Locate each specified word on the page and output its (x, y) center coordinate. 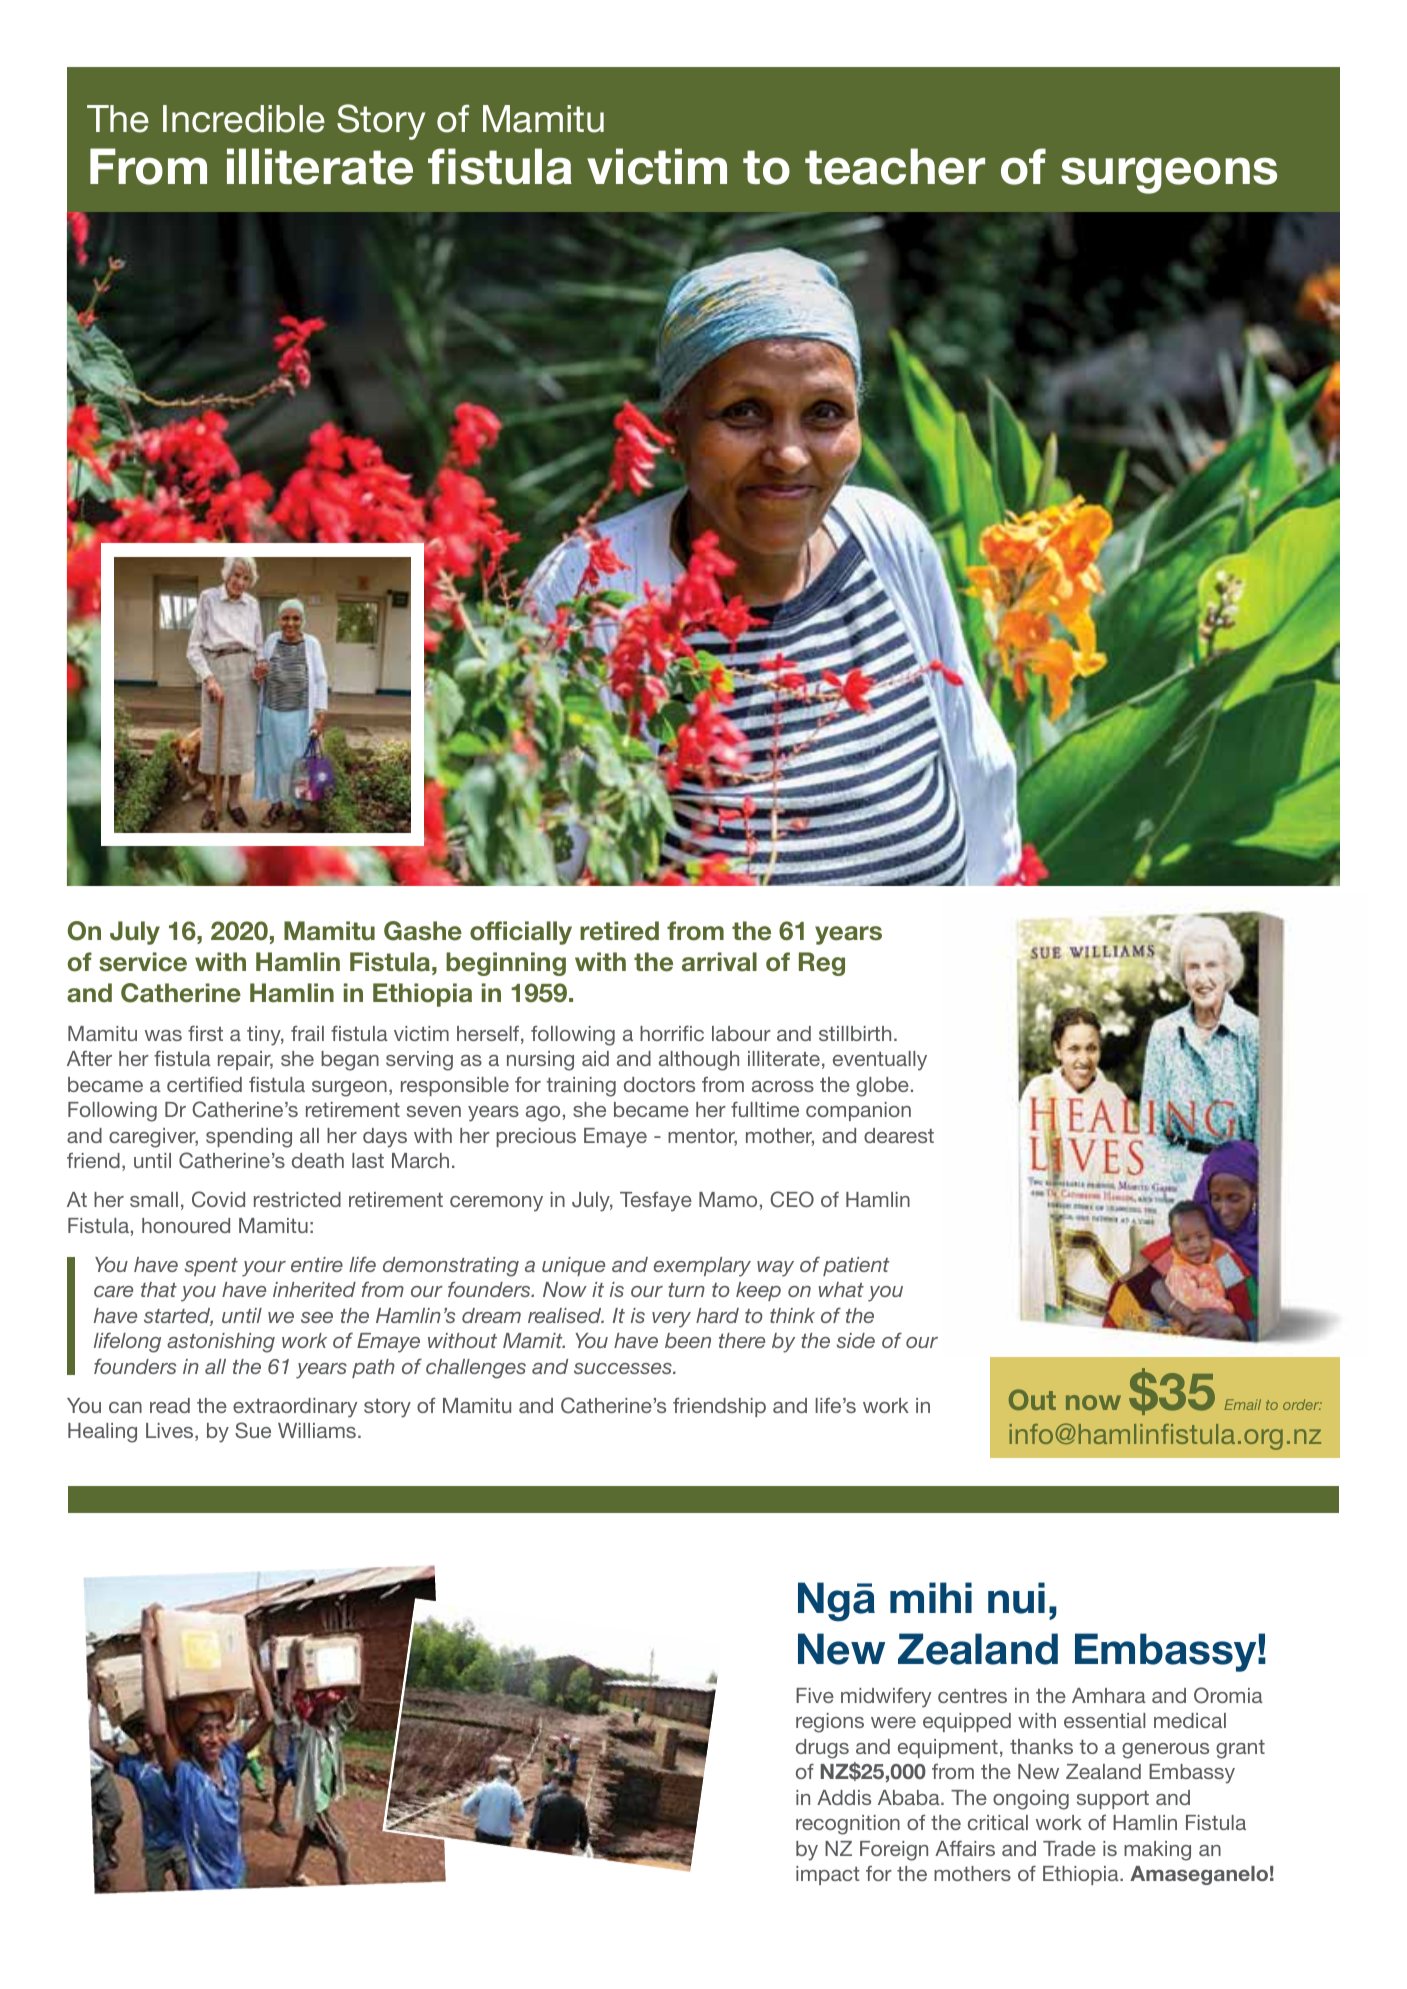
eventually (880, 1061)
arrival (719, 962)
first (205, 1033)
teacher (895, 166)
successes (624, 1368)
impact (828, 1875)
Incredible (244, 119)
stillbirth (855, 1033)
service (143, 962)
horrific (672, 1033)
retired (619, 931)
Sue (253, 1430)
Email (1242, 1404)
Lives (171, 1432)
